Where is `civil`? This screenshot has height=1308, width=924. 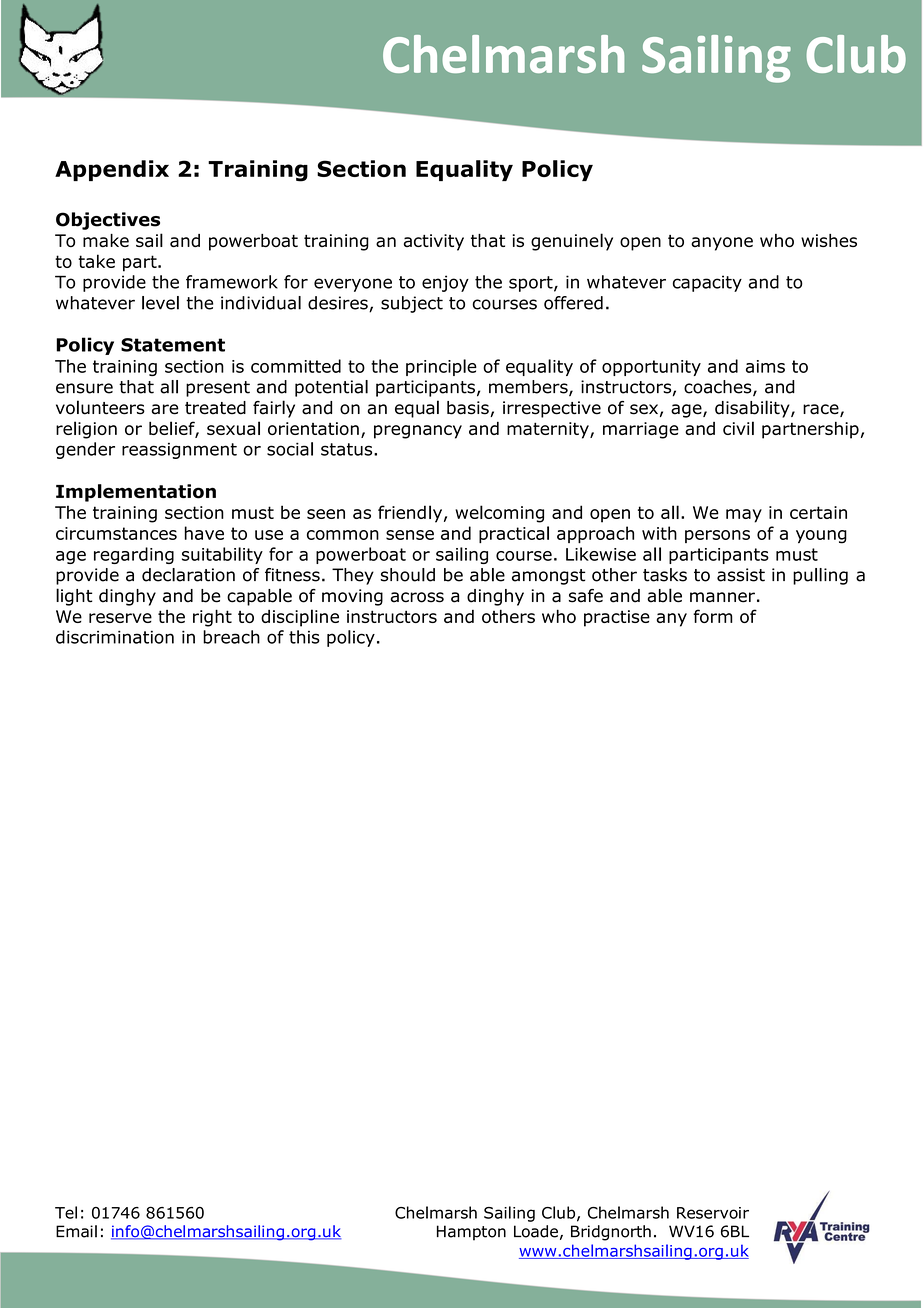 civil is located at coordinates (738, 428).
